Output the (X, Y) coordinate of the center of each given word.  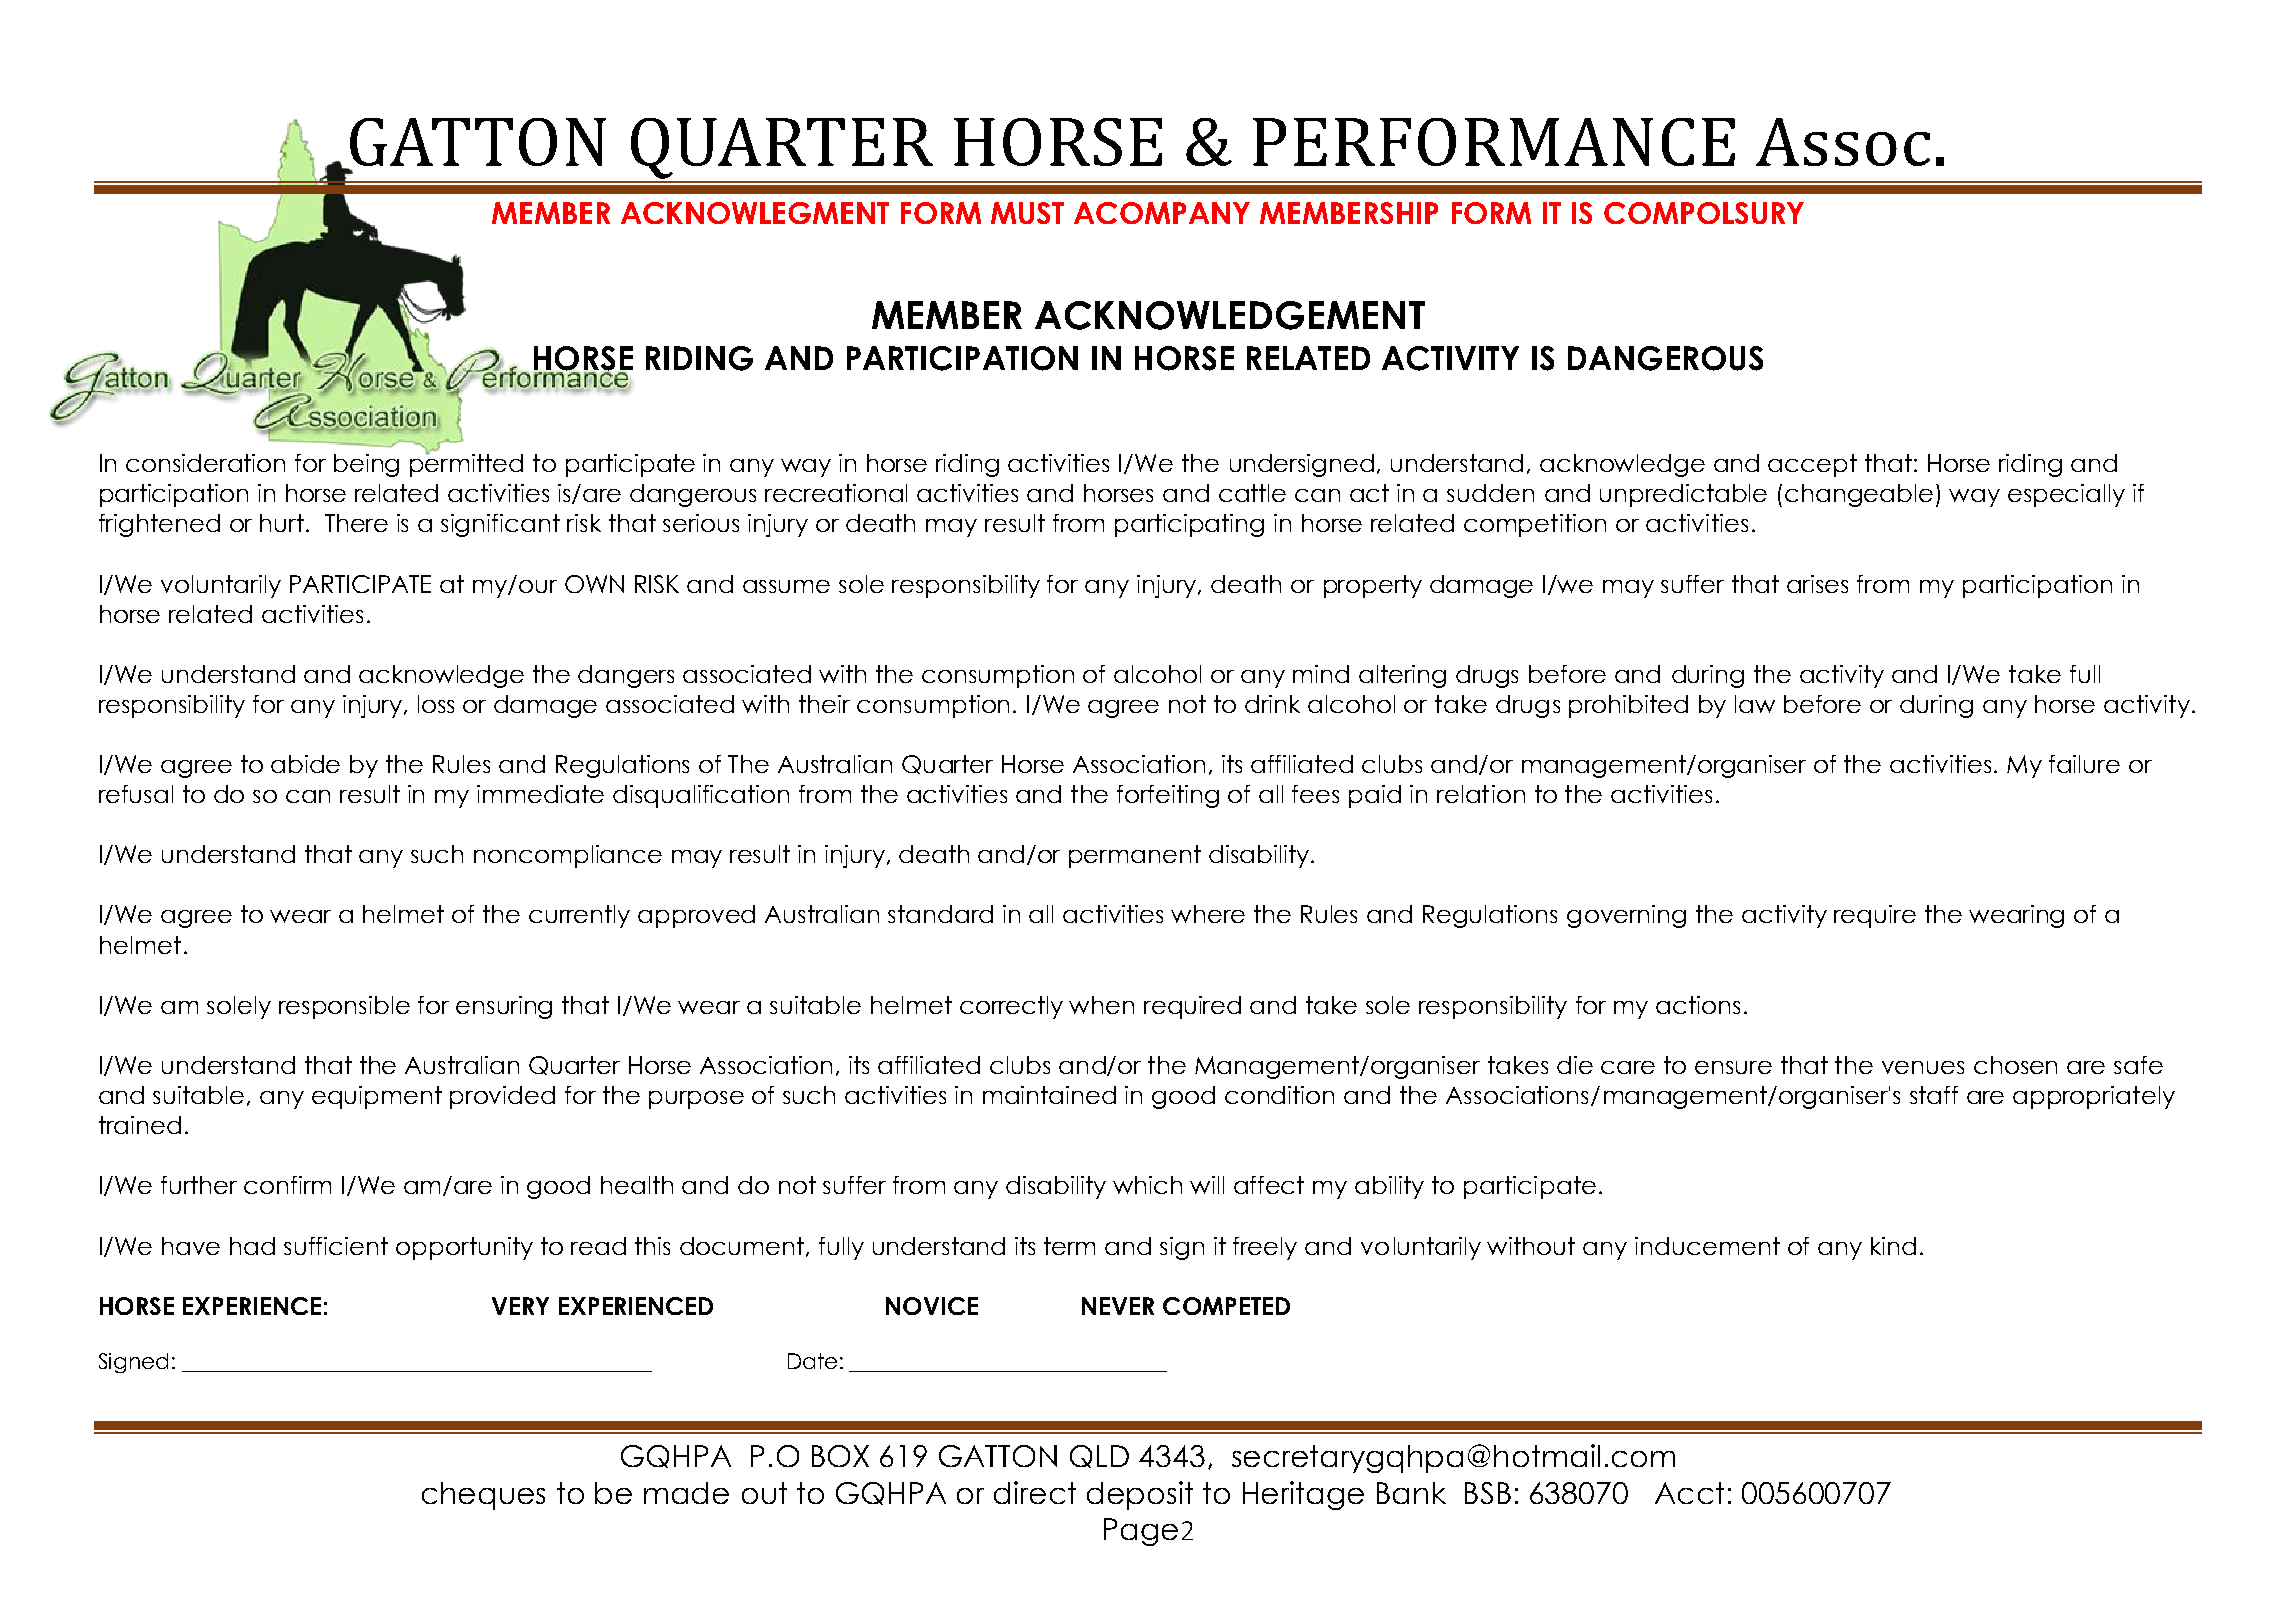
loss (436, 704)
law (1755, 704)
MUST (1027, 213)
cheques (483, 1496)
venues (1923, 1067)
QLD (1099, 1456)
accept (1812, 465)
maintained (1049, 1095)
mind (1321, 674)
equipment (377, 1097)
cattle (1252, 493)
